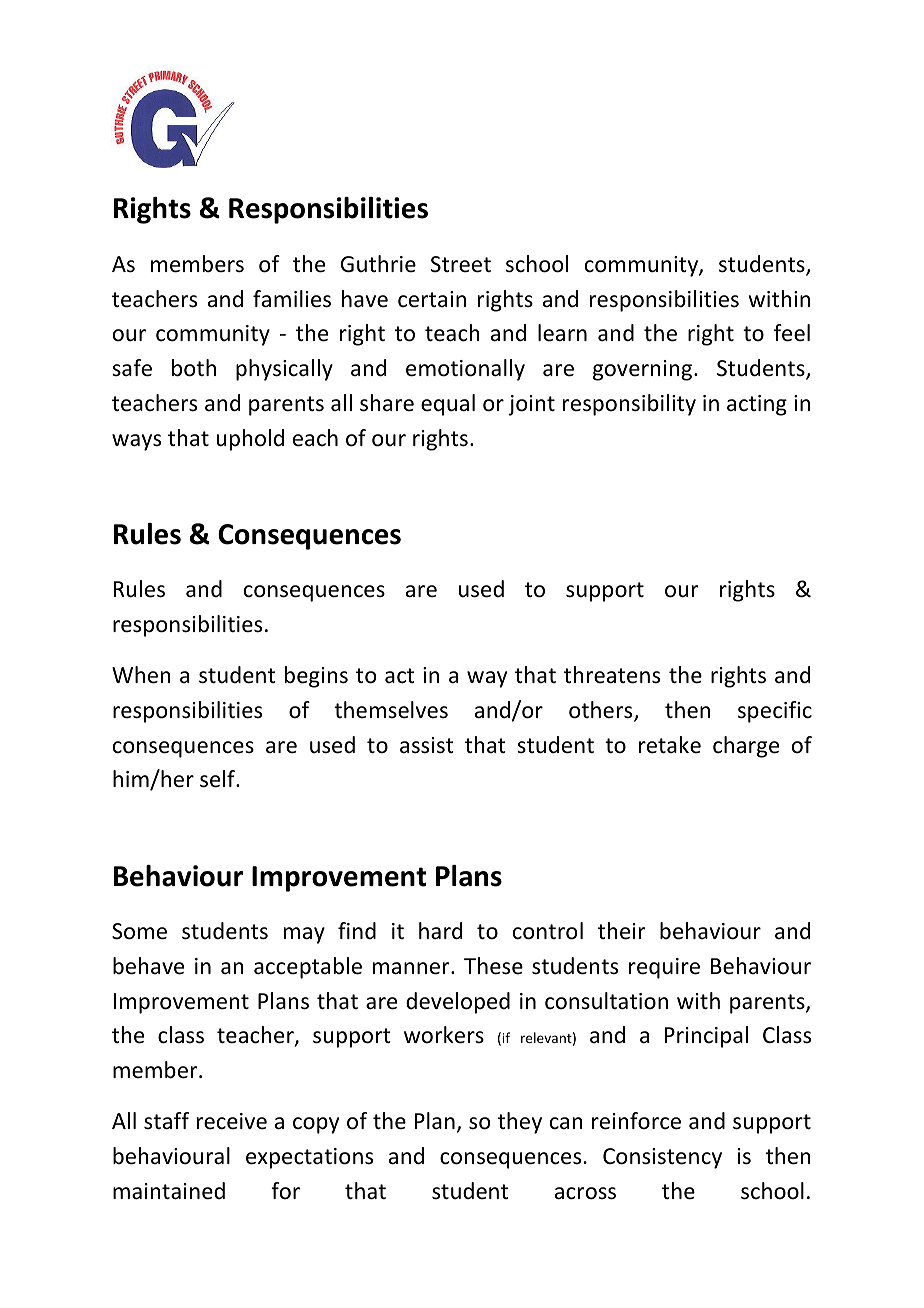  Describe the element at coordinates (218, 779) in the screenshot. I see `self` at that location.
